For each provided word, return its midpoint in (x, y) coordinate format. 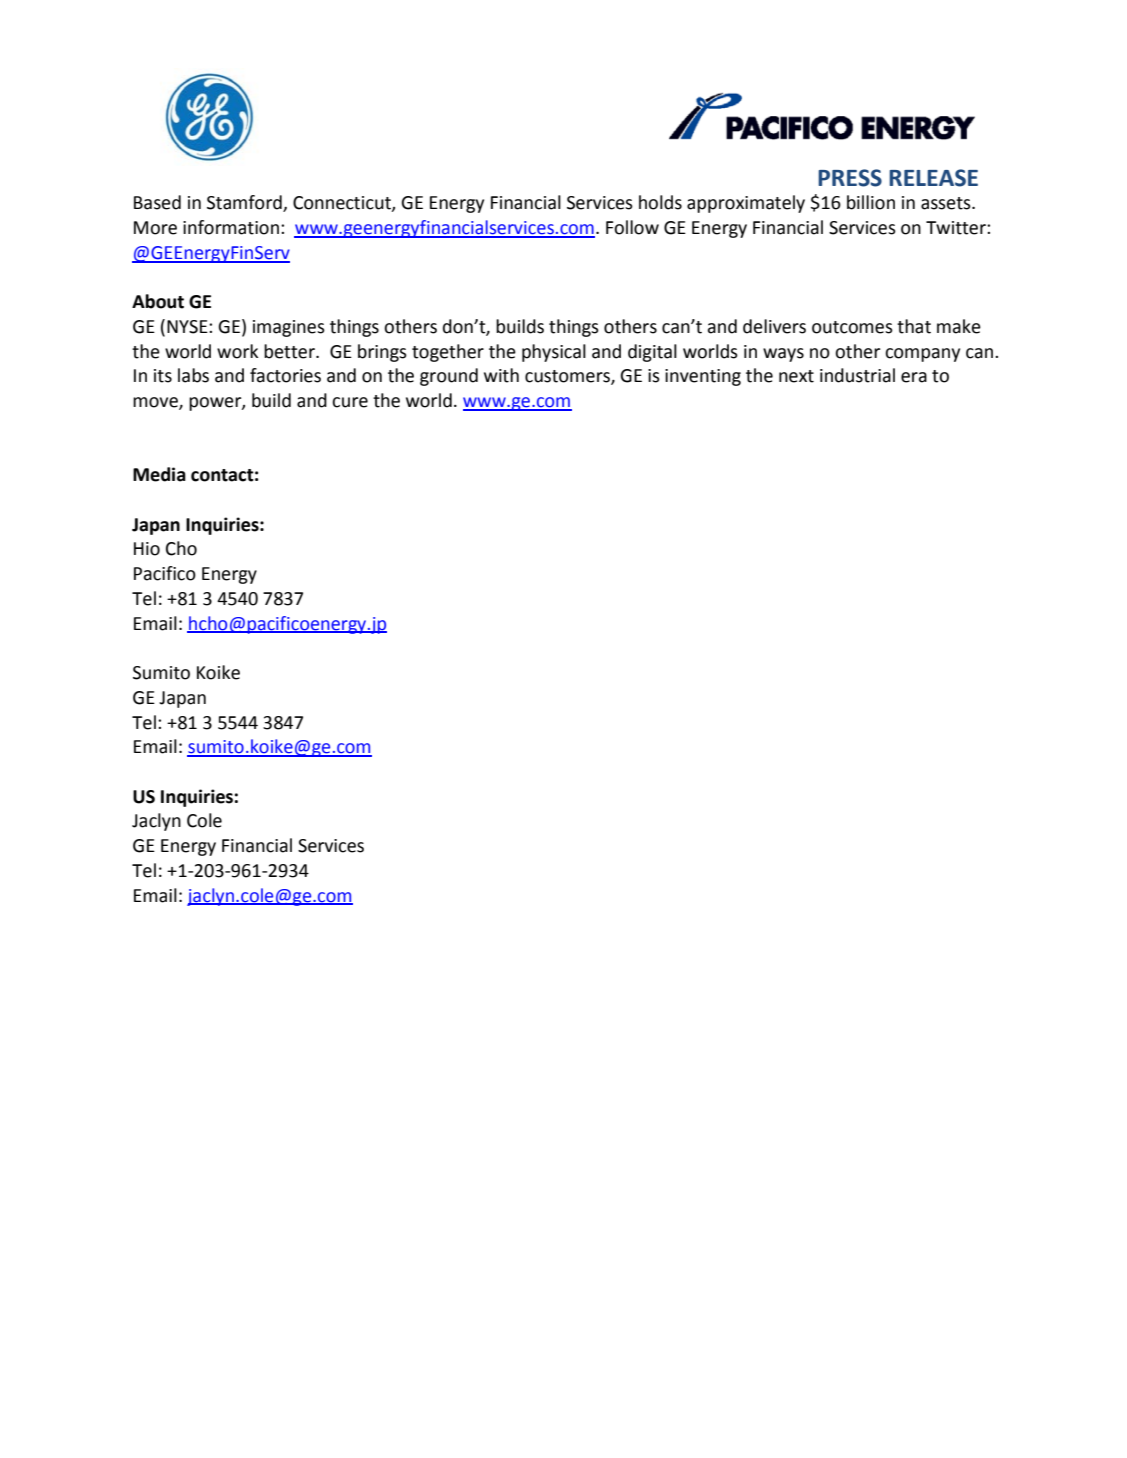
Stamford (245, 203)
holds (660, 202)
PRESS (850, 178)
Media (159, 474)
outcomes (852, 327)
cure (350, 402)
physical (554, 353)
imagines (289, 328)
